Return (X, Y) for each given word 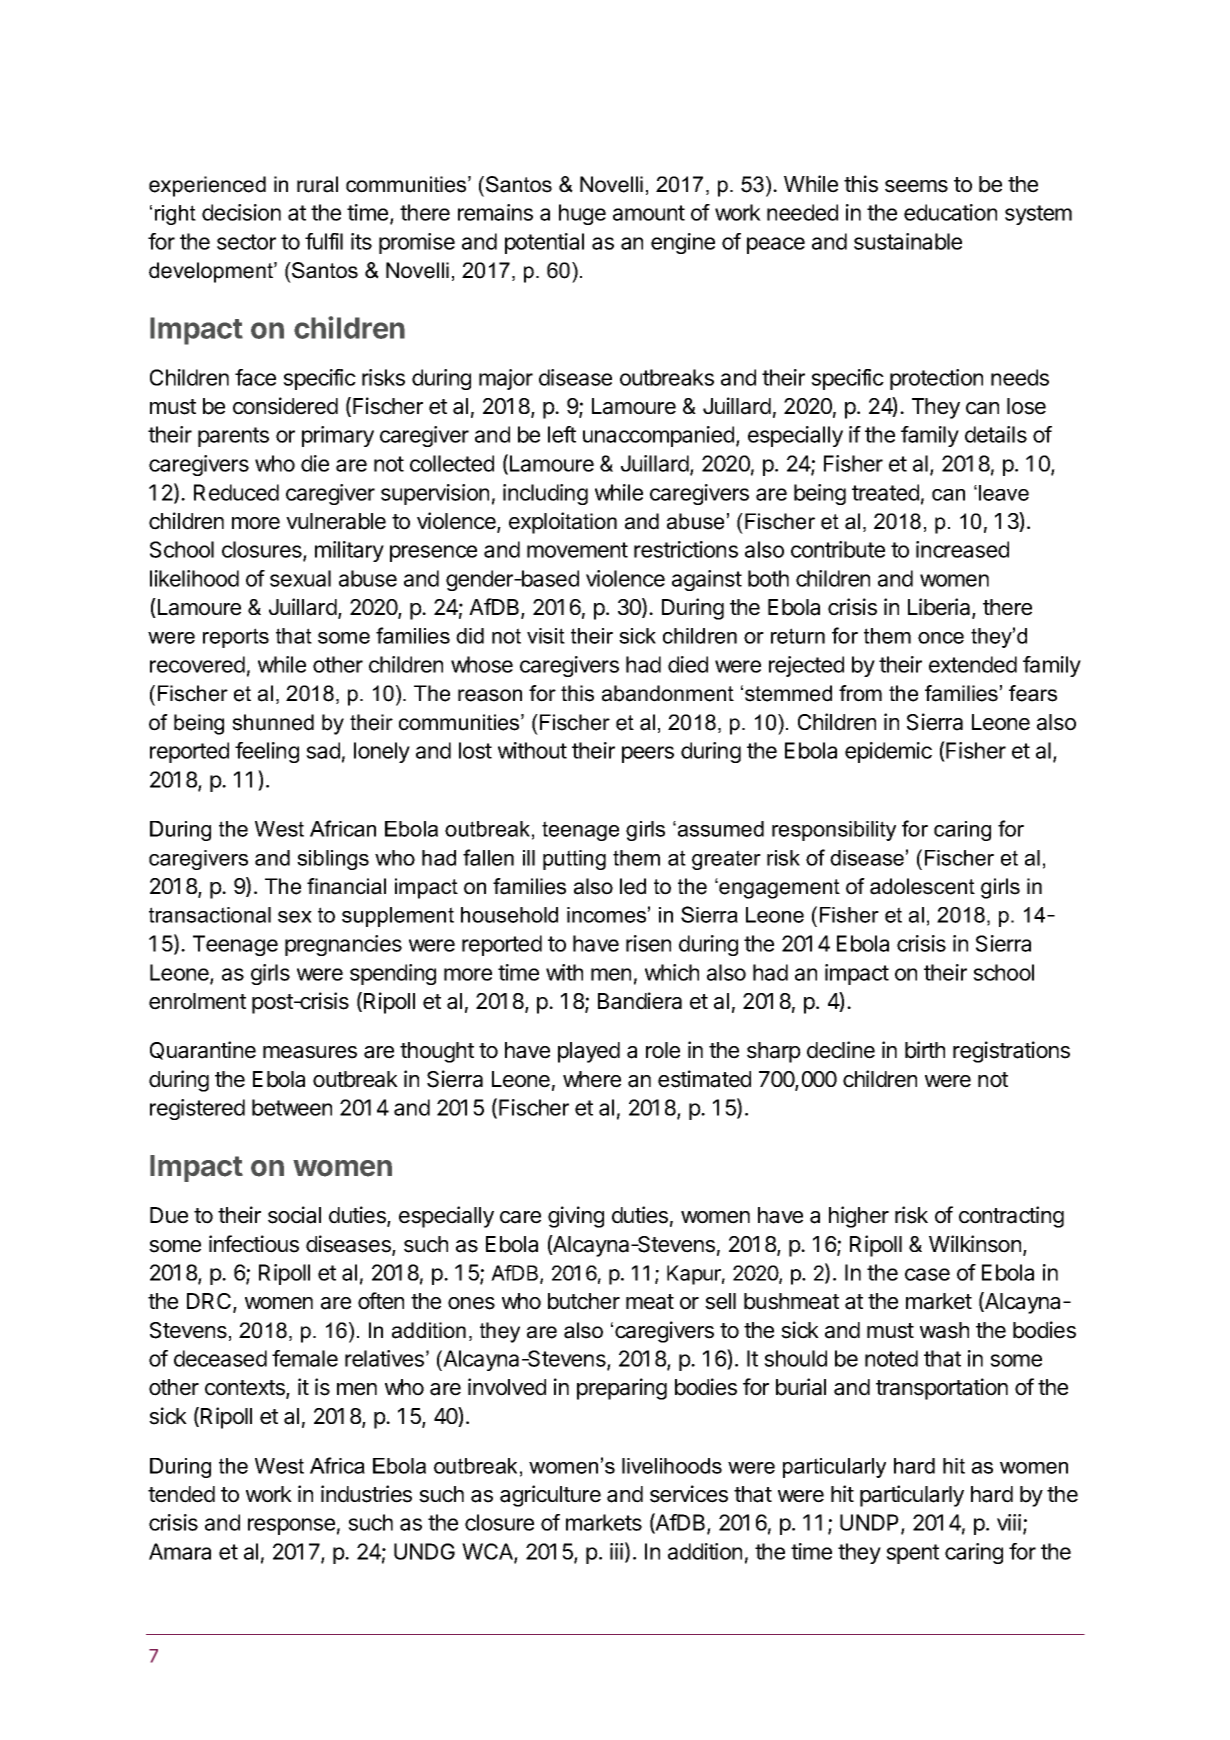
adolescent (922, 886)
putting (574, 860)
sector (246, 242)
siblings (333, 860)
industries (366, 1494)
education (950, 212)
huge (582, 214)
